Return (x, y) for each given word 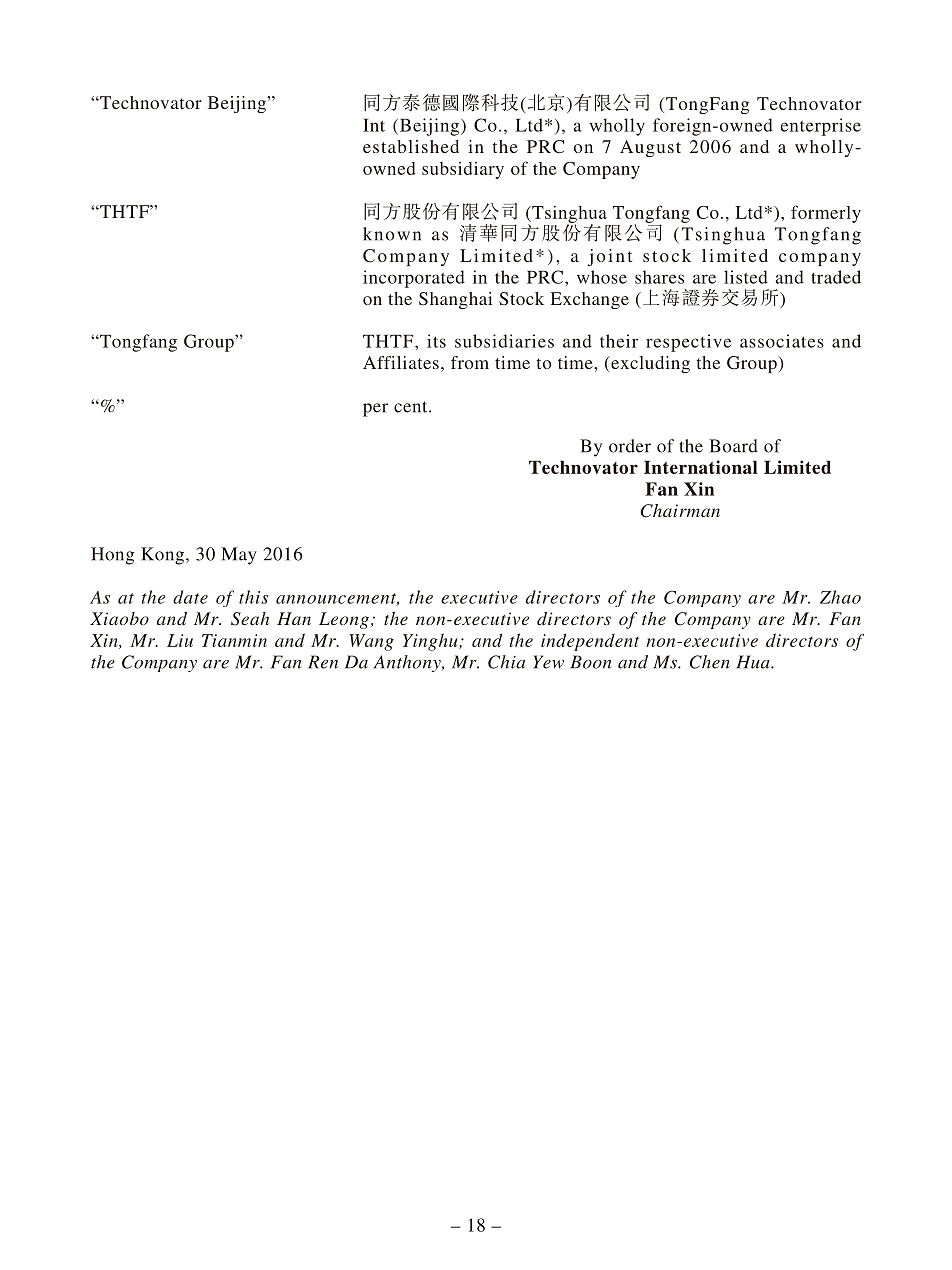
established (411, 146)
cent (412, 407)
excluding (649, 364)
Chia (506, 662)
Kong (162, 556)
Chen (710, 662)
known (392, 234)
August (650, 148)
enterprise (820, 127)
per (375, 410)
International (701, 467)
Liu (180, 640)
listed (746, 277)
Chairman (680, 511)
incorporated (414, 279)
